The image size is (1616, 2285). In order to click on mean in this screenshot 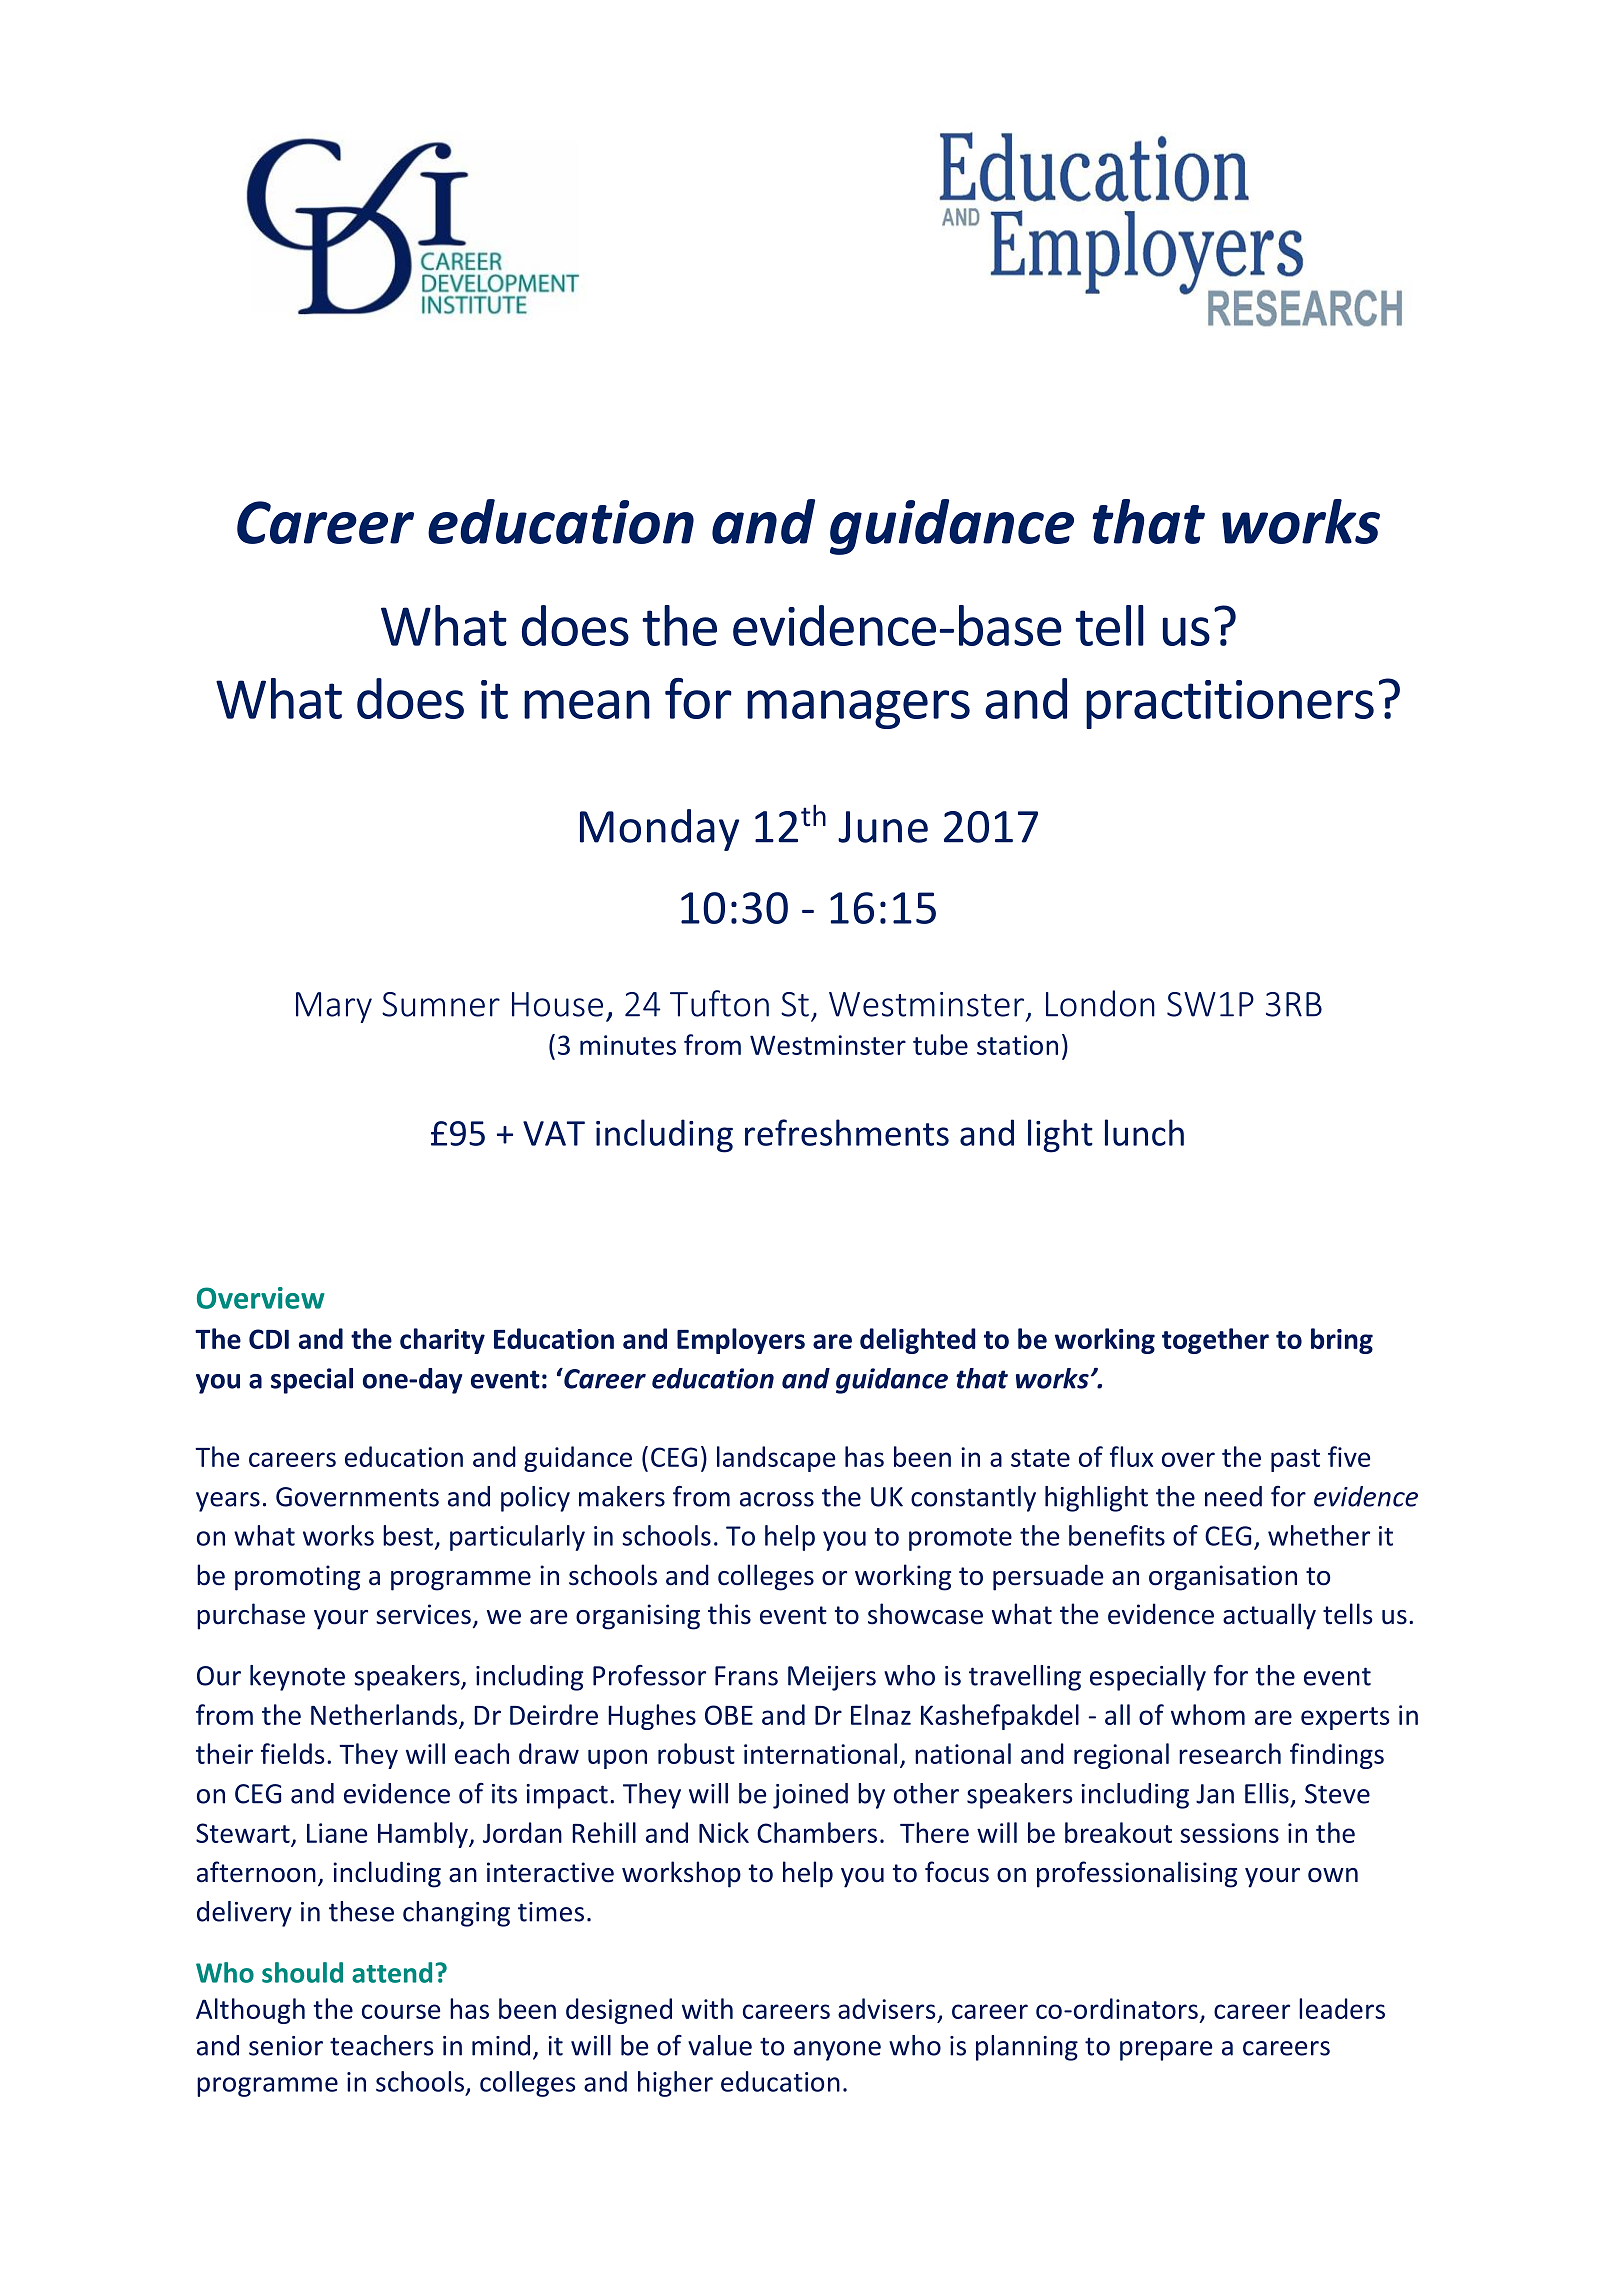, I will do `click(587, 704)`.
